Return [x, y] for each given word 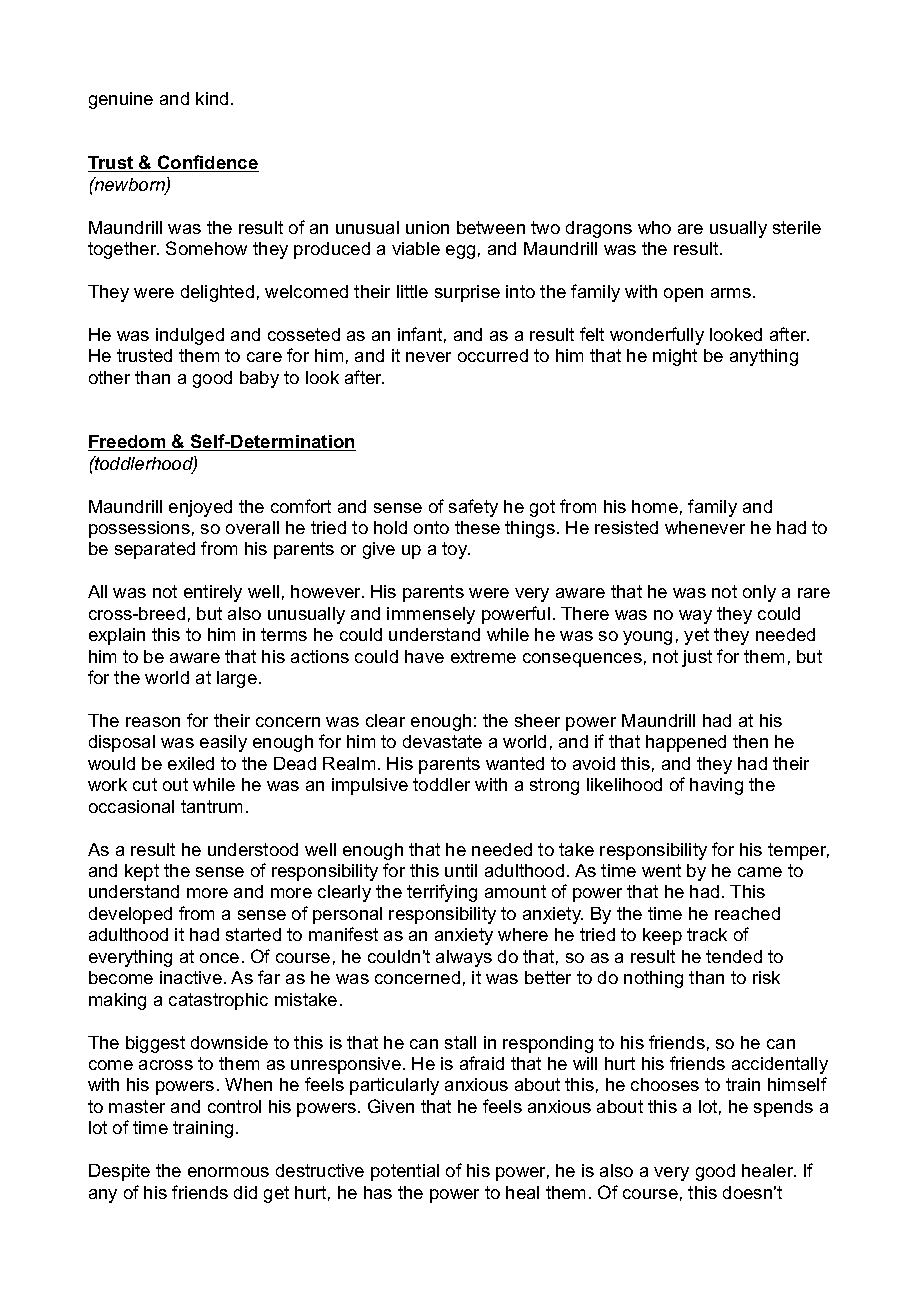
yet [696, 636]
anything [764, 357]
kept [142, 872]
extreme [483, 656]
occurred [493, 355]
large [237, 679]
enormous [228, 1172]
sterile [797, 227]
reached [747, 913]
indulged [190, 336]
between [491, 227]
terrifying [442, 893]
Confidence [207, 163]
